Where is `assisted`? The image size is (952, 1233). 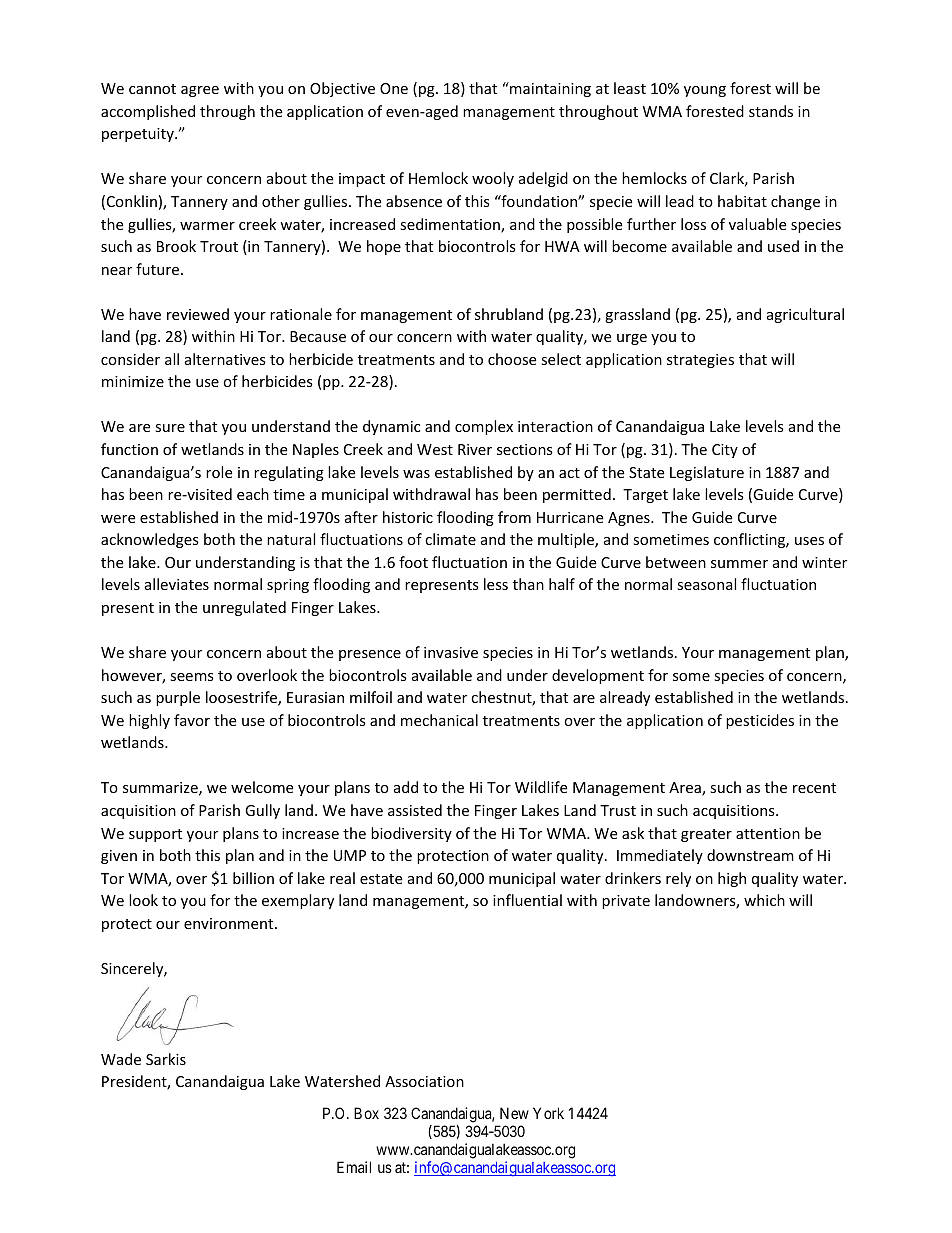 assisted is located at coordinates (415, 810).
